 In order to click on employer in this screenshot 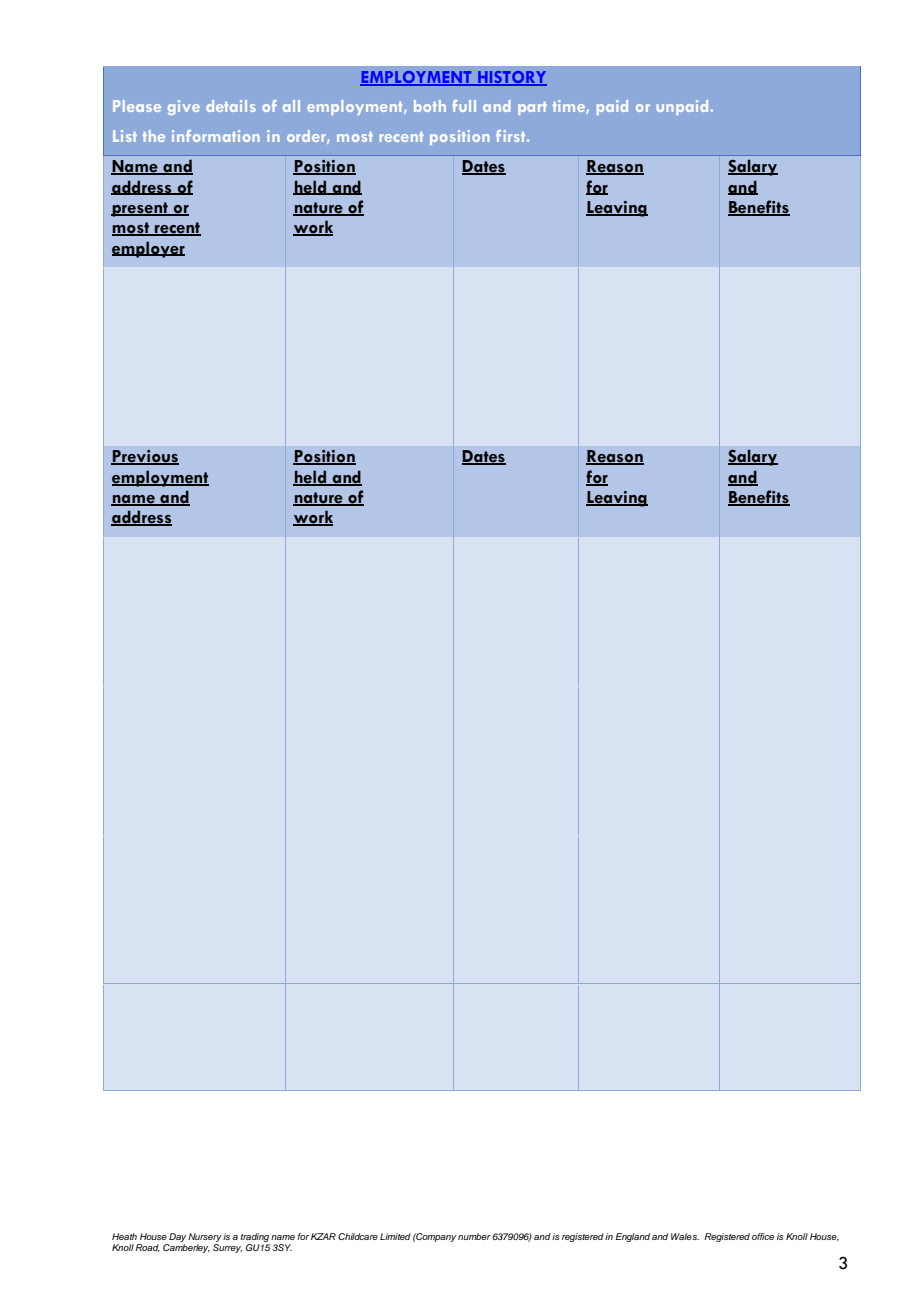, I will do `click(148, 249)`.
